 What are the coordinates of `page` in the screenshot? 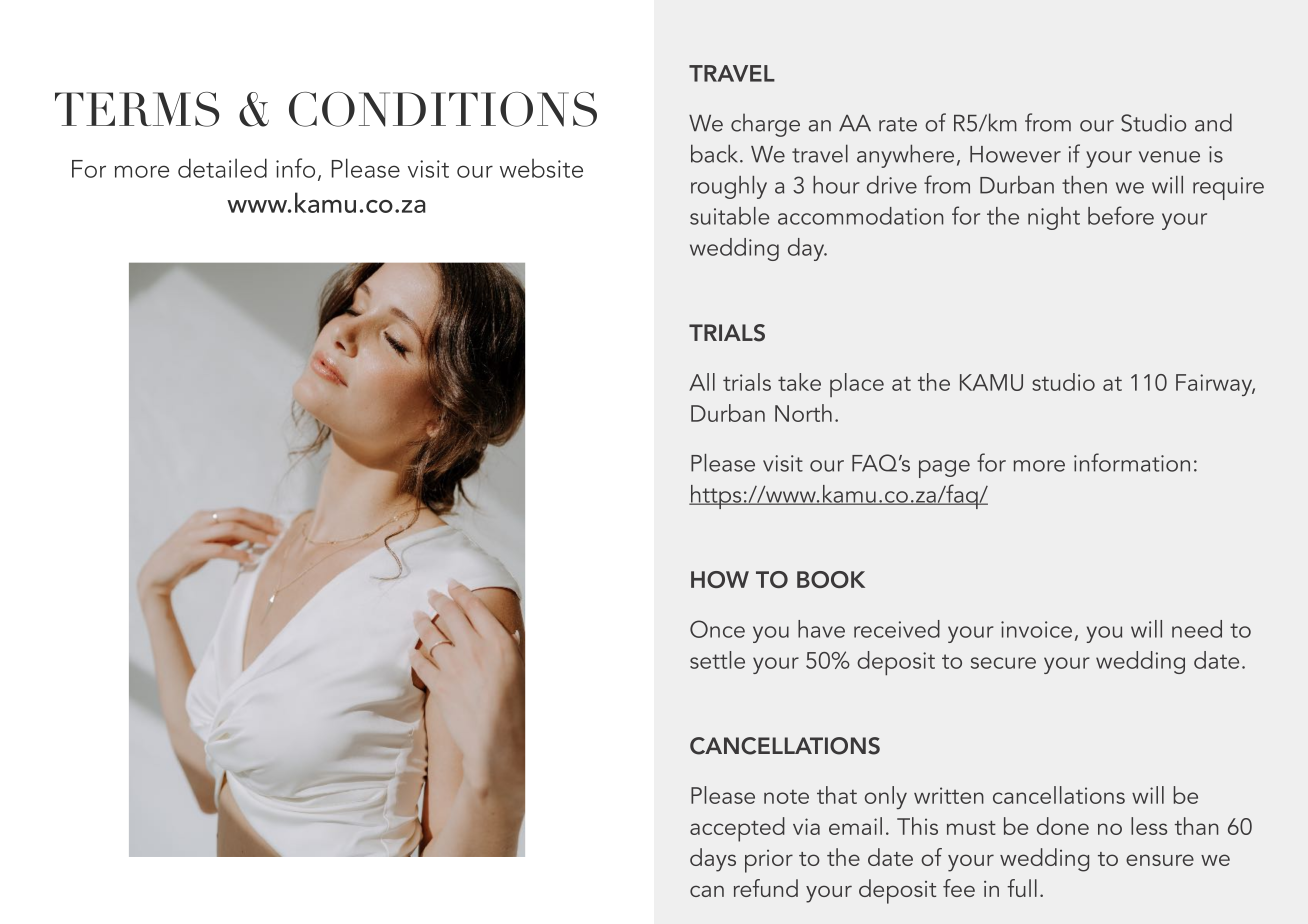 It's located at (944, 469).
